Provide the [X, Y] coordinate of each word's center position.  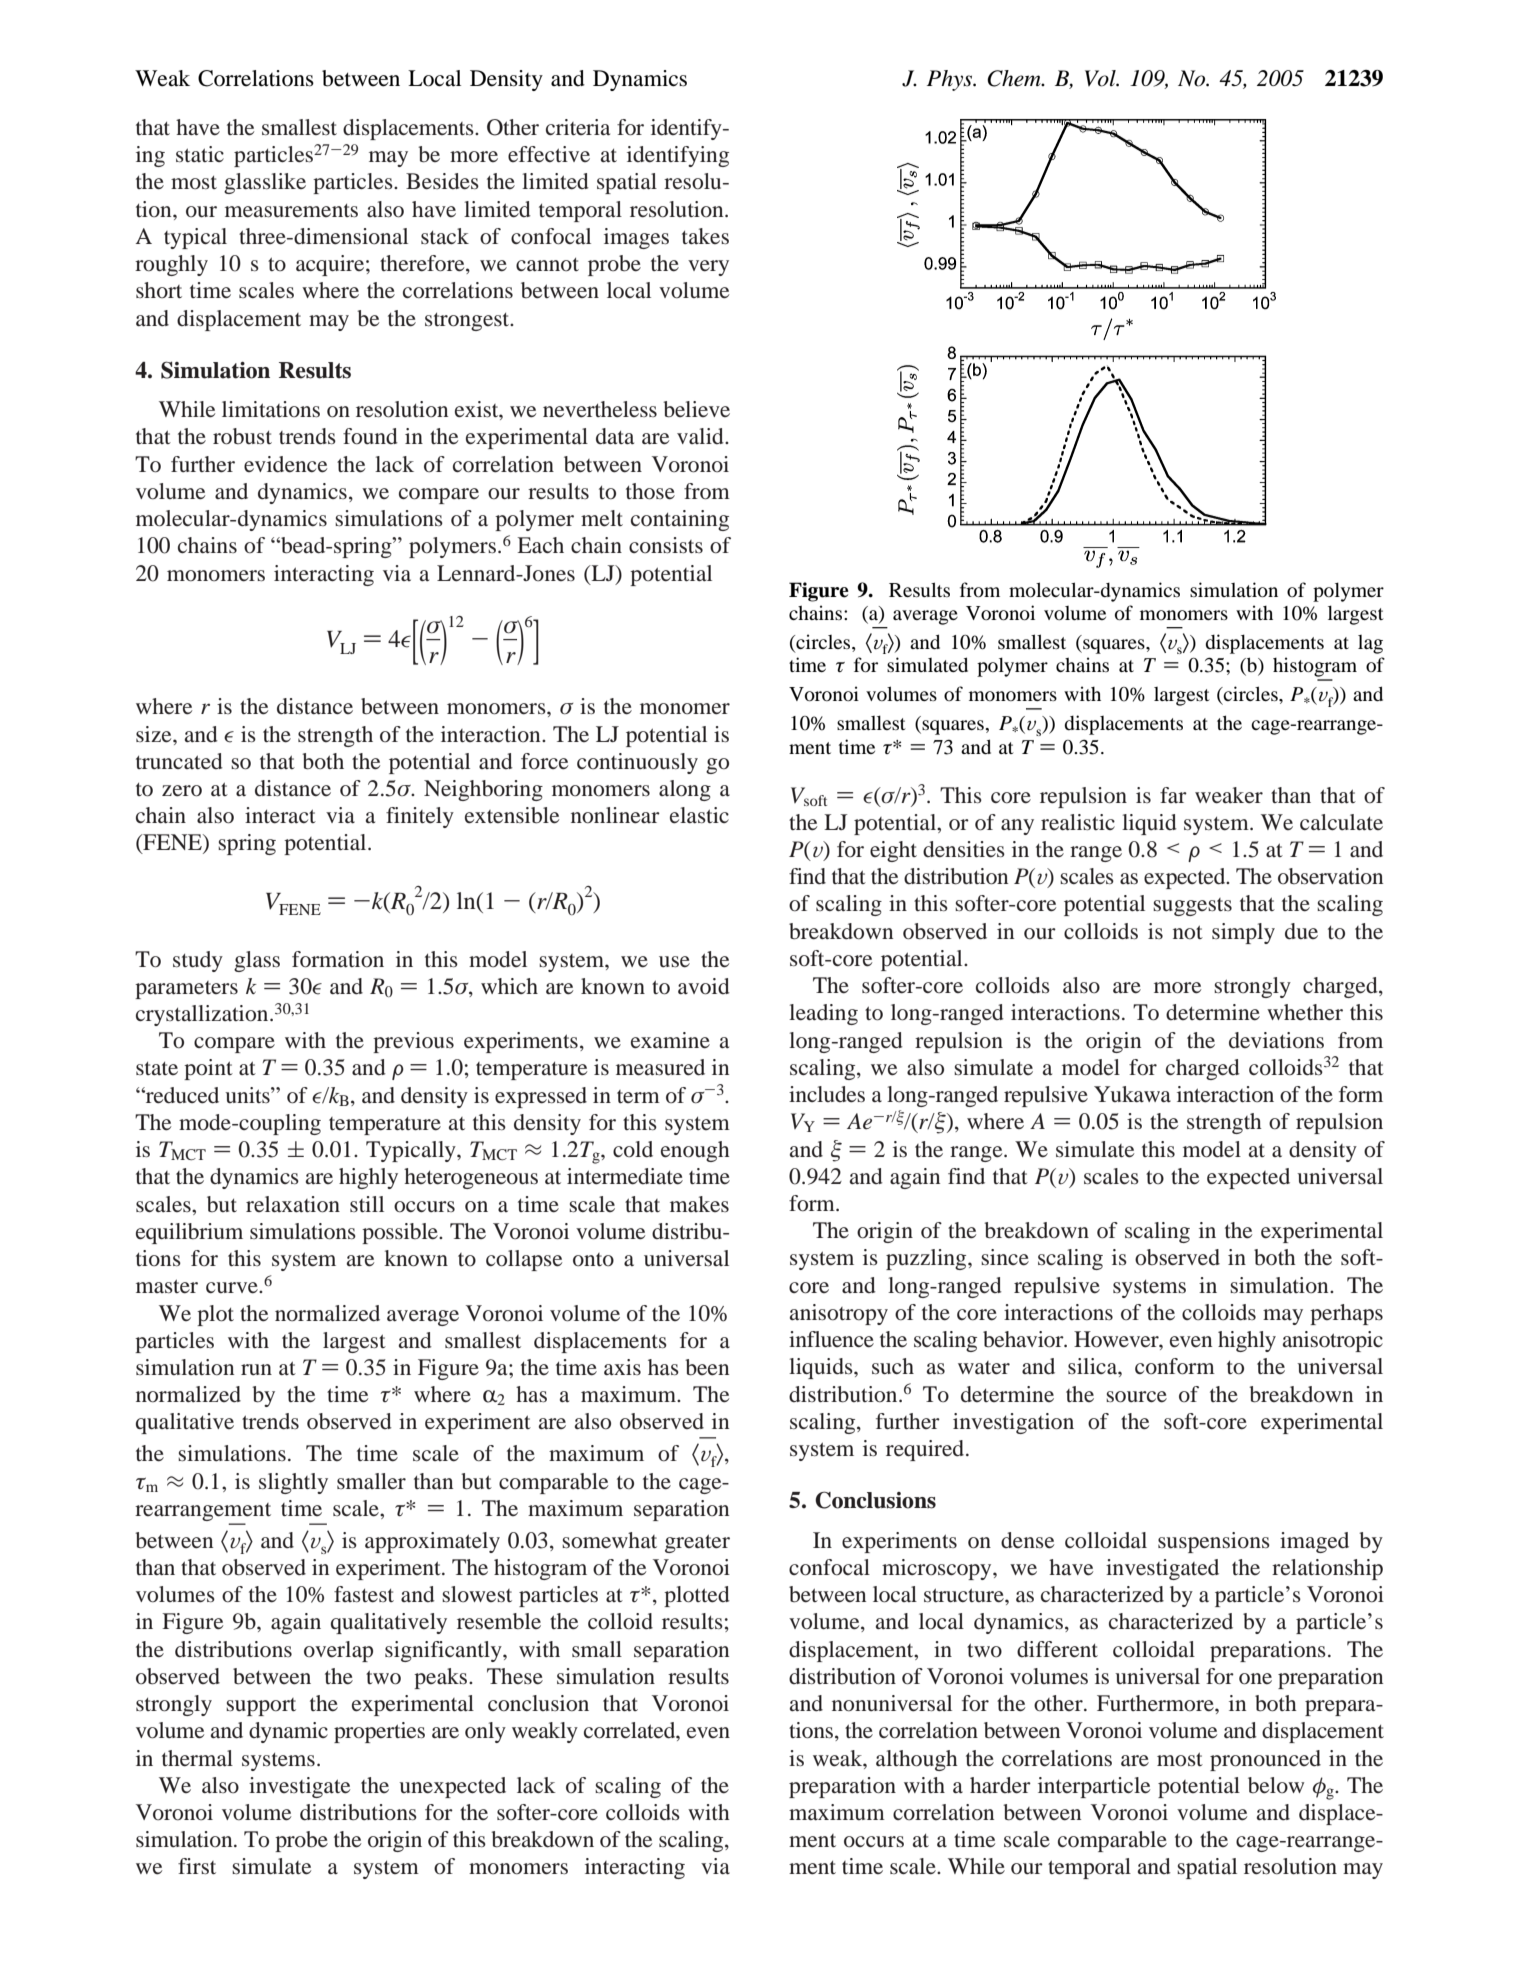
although [917, 1760]
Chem [1015, 78]
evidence [285, 464]
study [198, 961]
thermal [197, 1758]
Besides [442, 181]
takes [705, 236]
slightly [293, 1483]
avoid [704, 986]
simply [1243, 933]
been [707, 1367]
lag [1370, 644]
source [1136, 1397]
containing [680, 520]
